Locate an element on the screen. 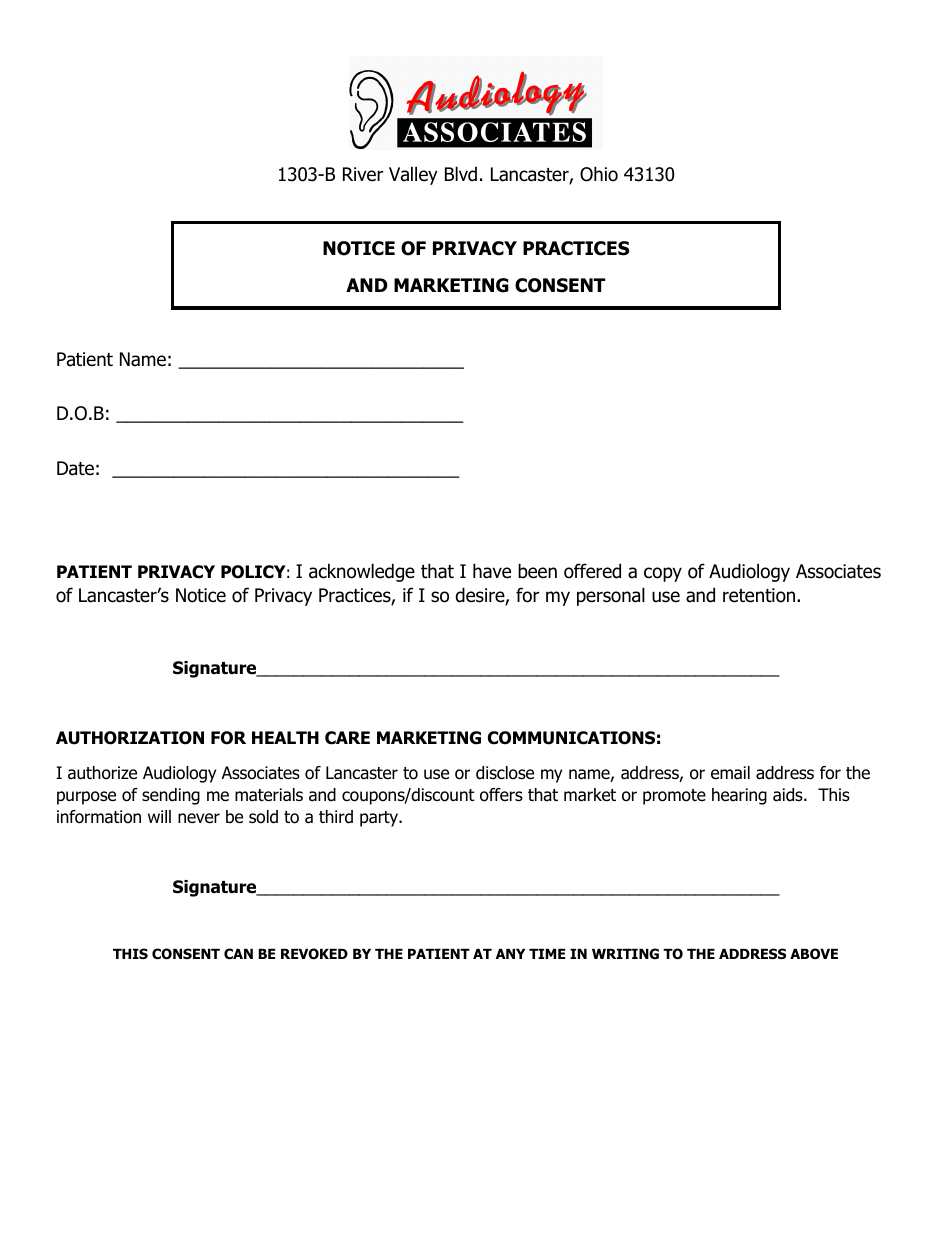 The image size is (952, 1233). Ohio is located at coordinates (599, 174).
